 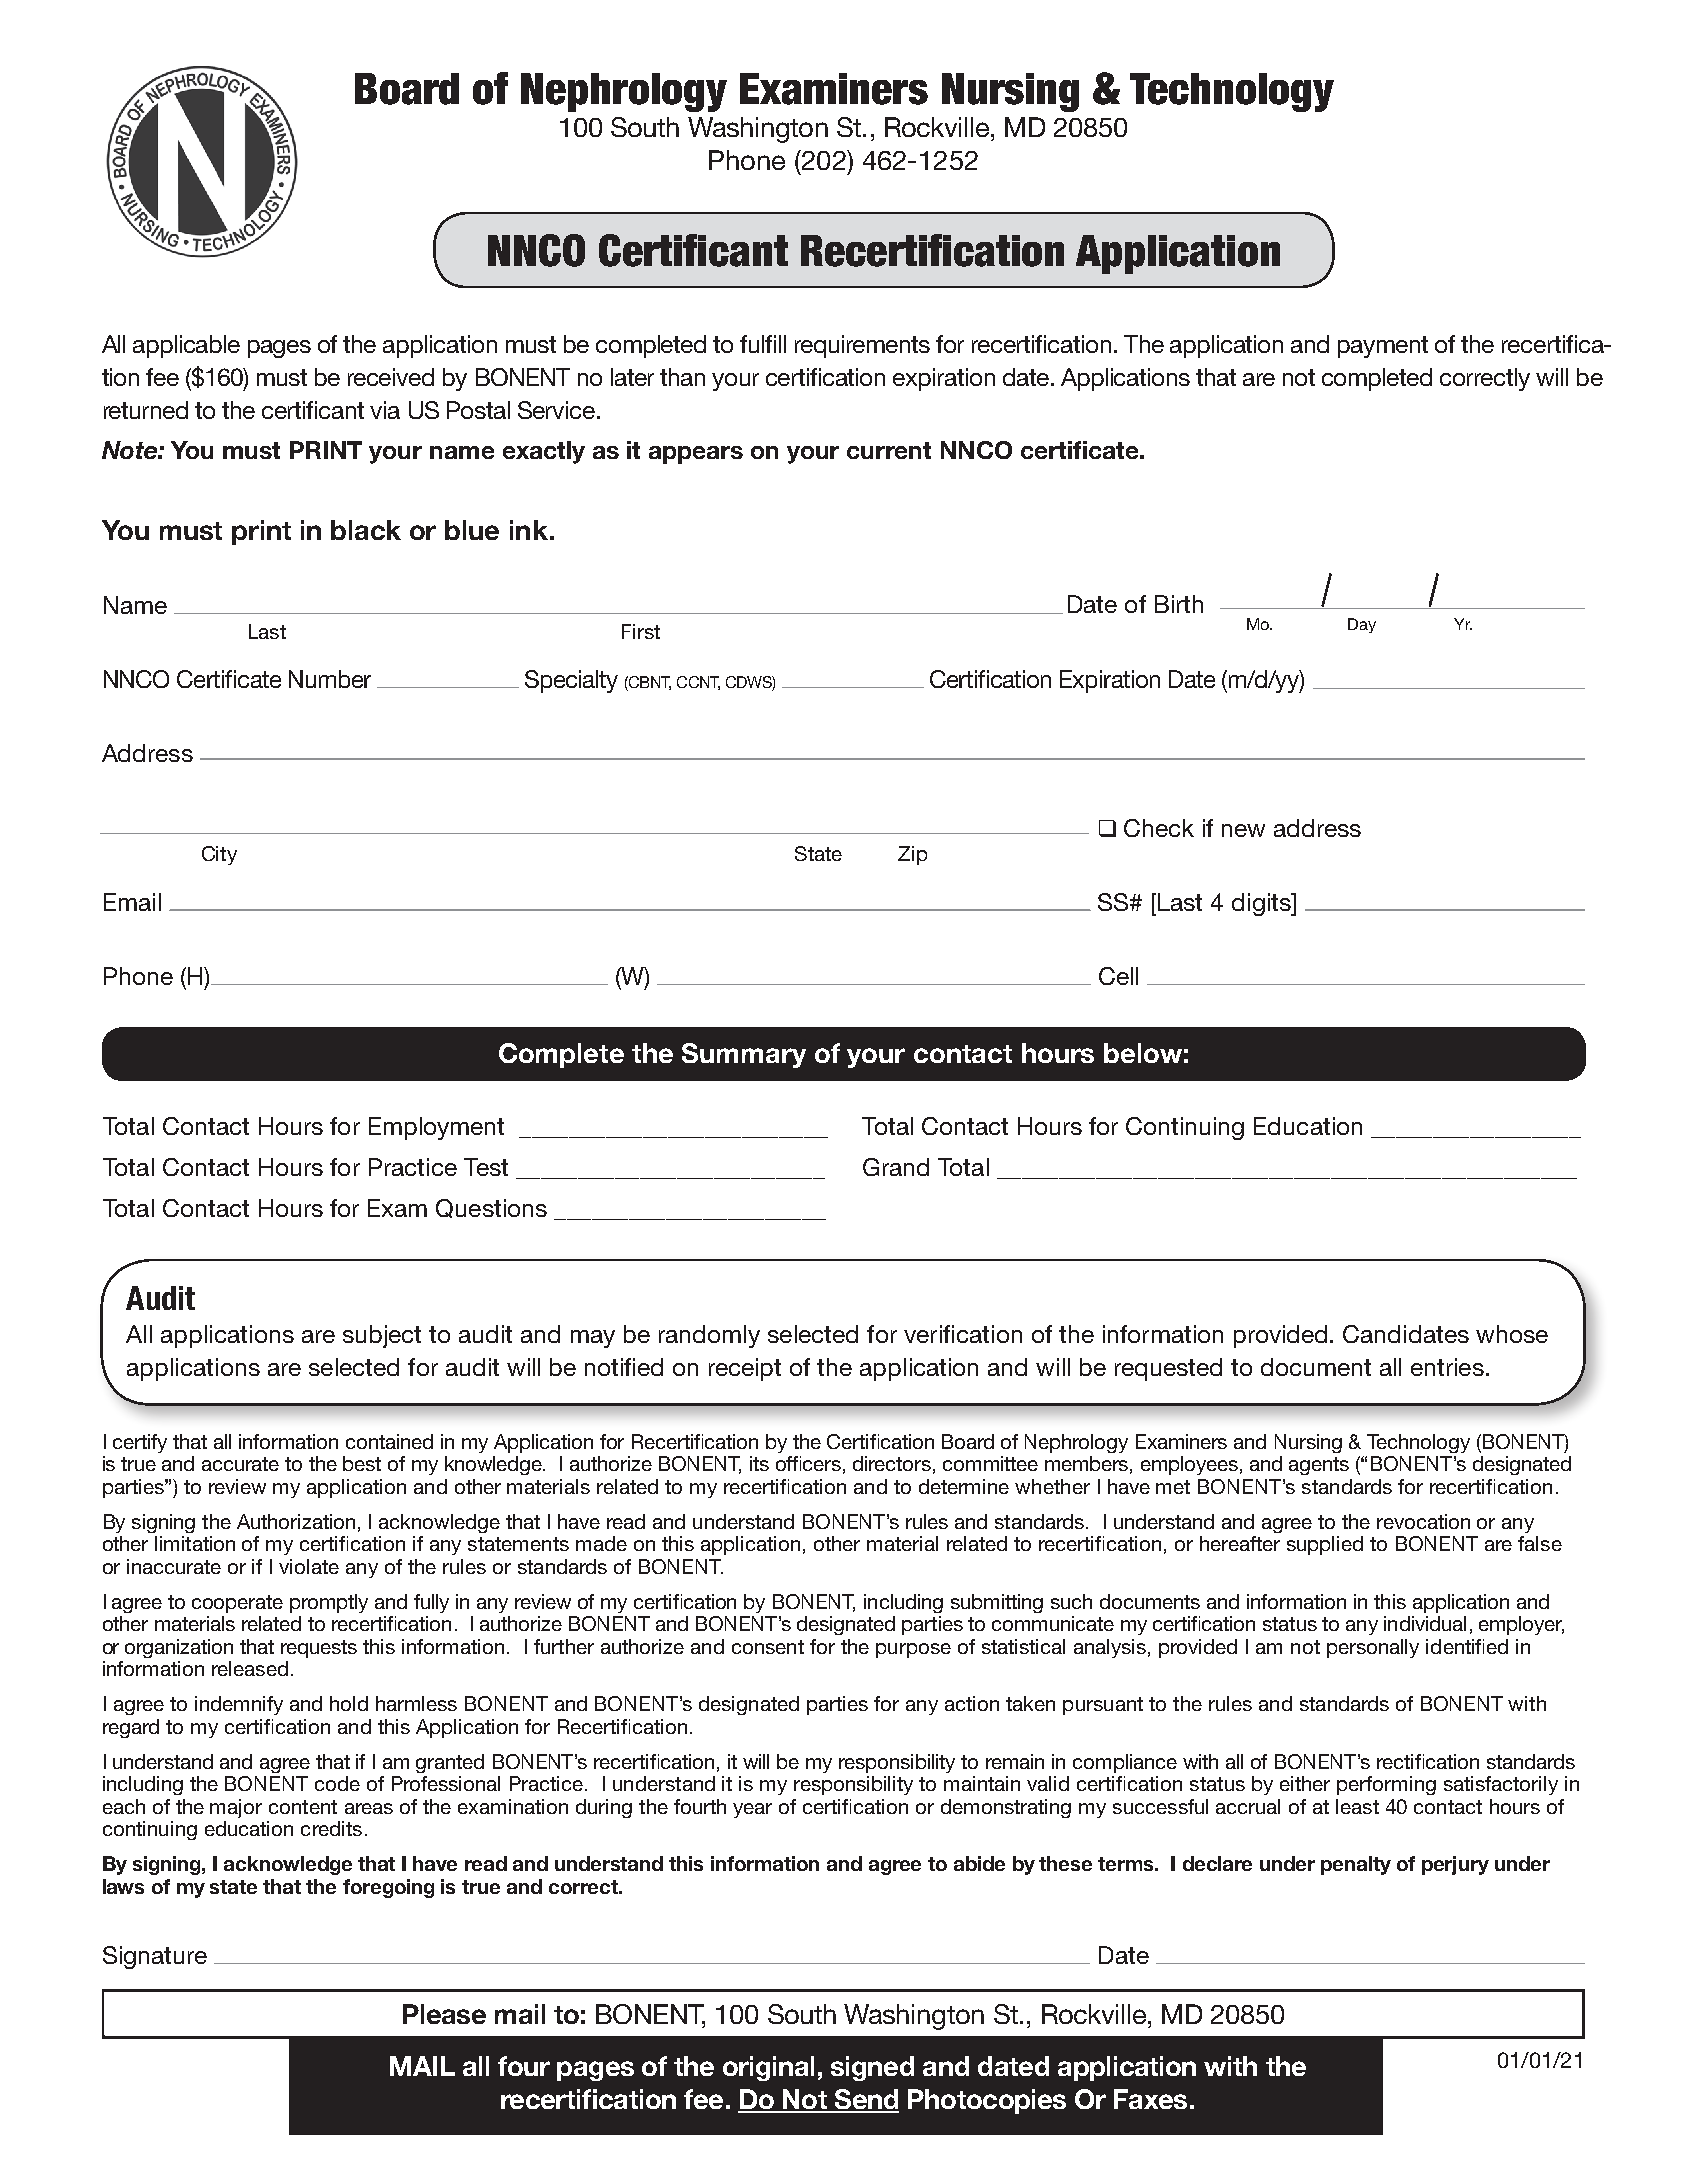 What do you see at coordinates (385, 410) in the screenshot?
I see `via` at bounding box center [385, 410].
